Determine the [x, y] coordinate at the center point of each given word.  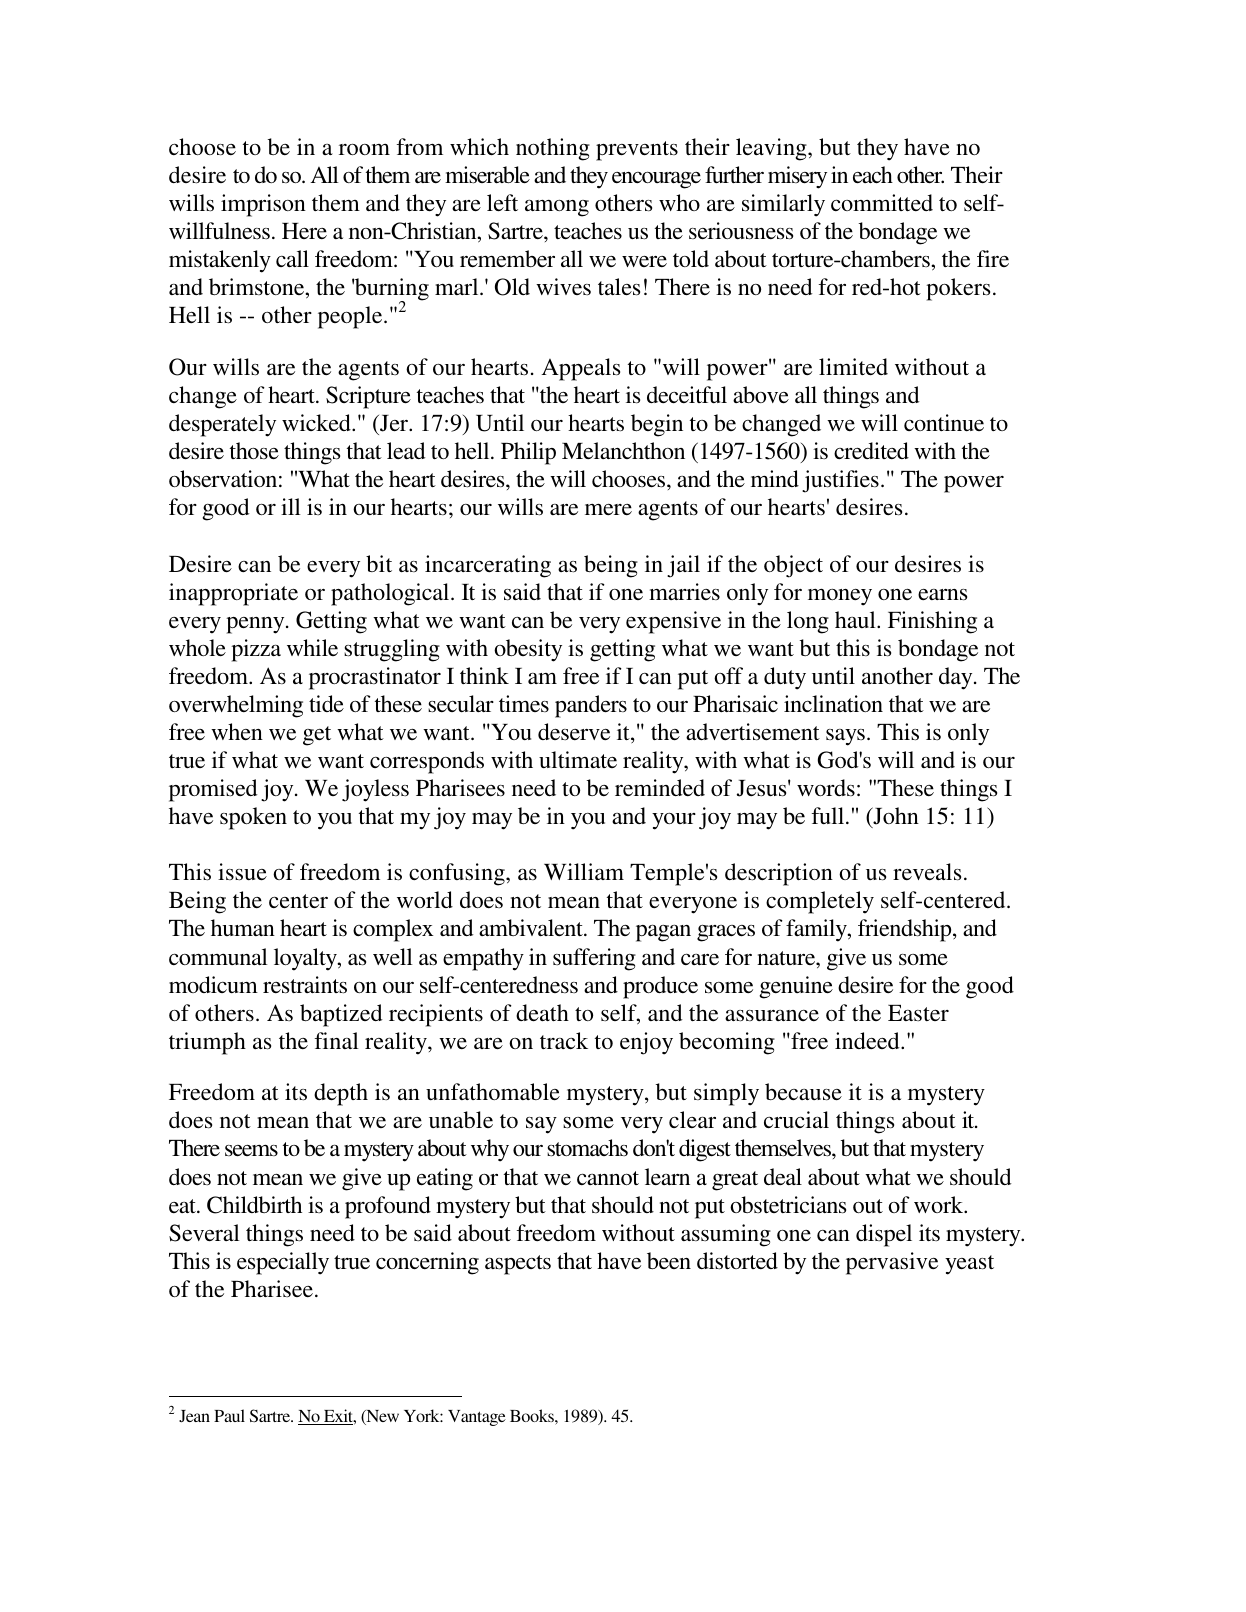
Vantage [477, 1418]
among [557, 208]
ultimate [578, 759]
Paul [229, 1415]
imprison [263, 205]
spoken [253, 818]
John [895, 817]
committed [882, 202]
